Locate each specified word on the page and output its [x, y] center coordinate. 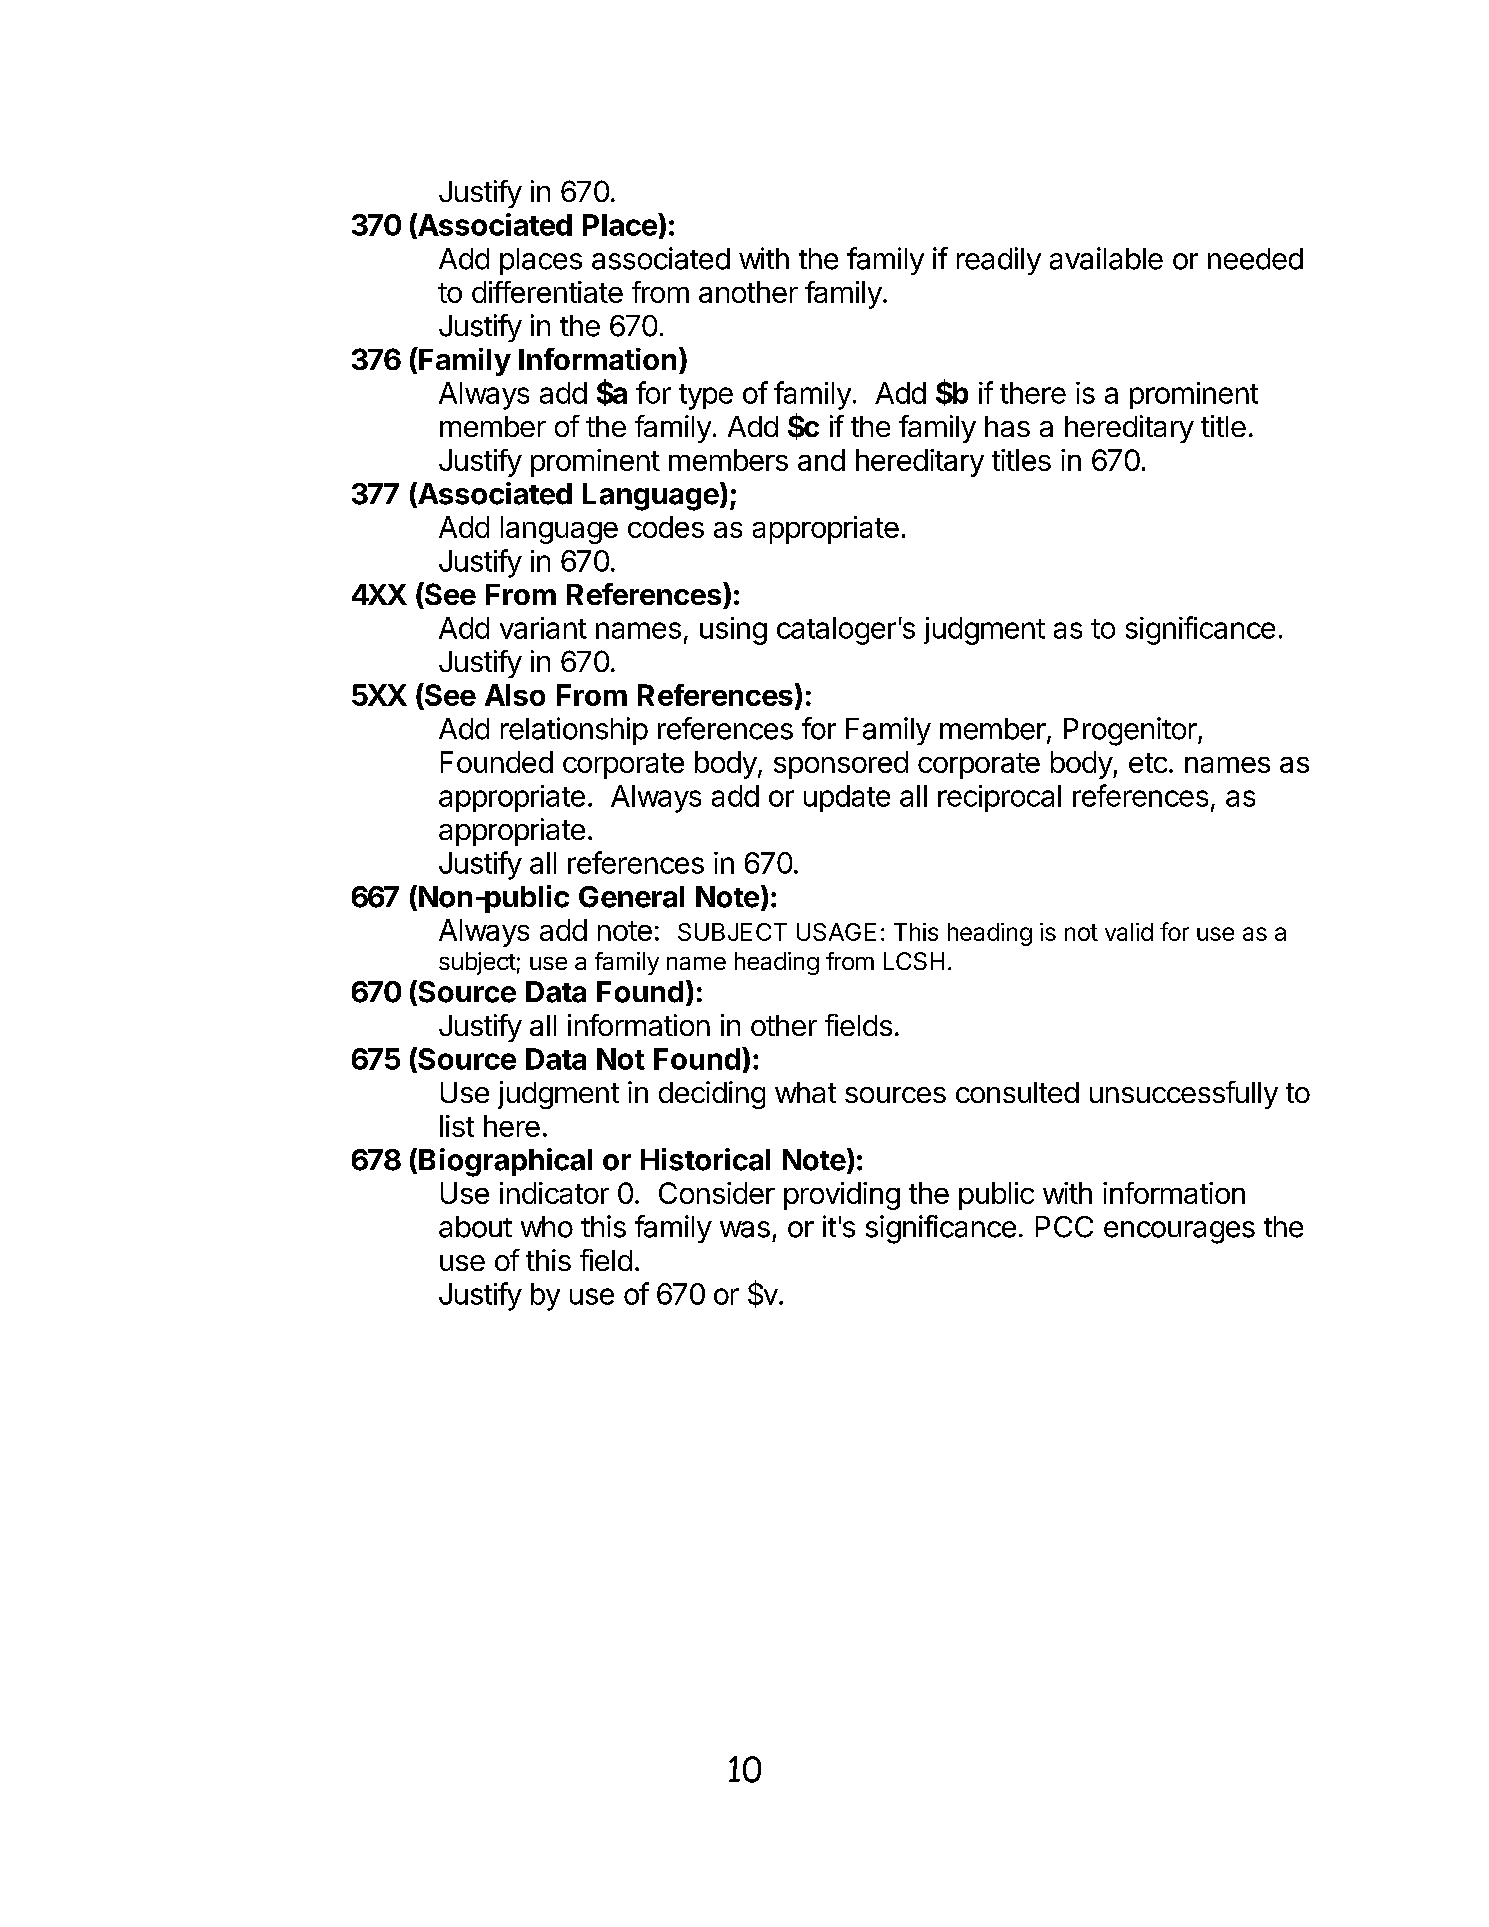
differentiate [547, 292]
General [631, 897]
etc [1148, 763]
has [1007, 426]
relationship [574, 731]
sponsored [841, 765]
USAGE [836, 932]
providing [842, 1196]
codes [666, 527]
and [821, 460]
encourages [1179, 1232]
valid [1129, 932]
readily [999, 261]
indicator [554, 1193]
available [1106, 258]
